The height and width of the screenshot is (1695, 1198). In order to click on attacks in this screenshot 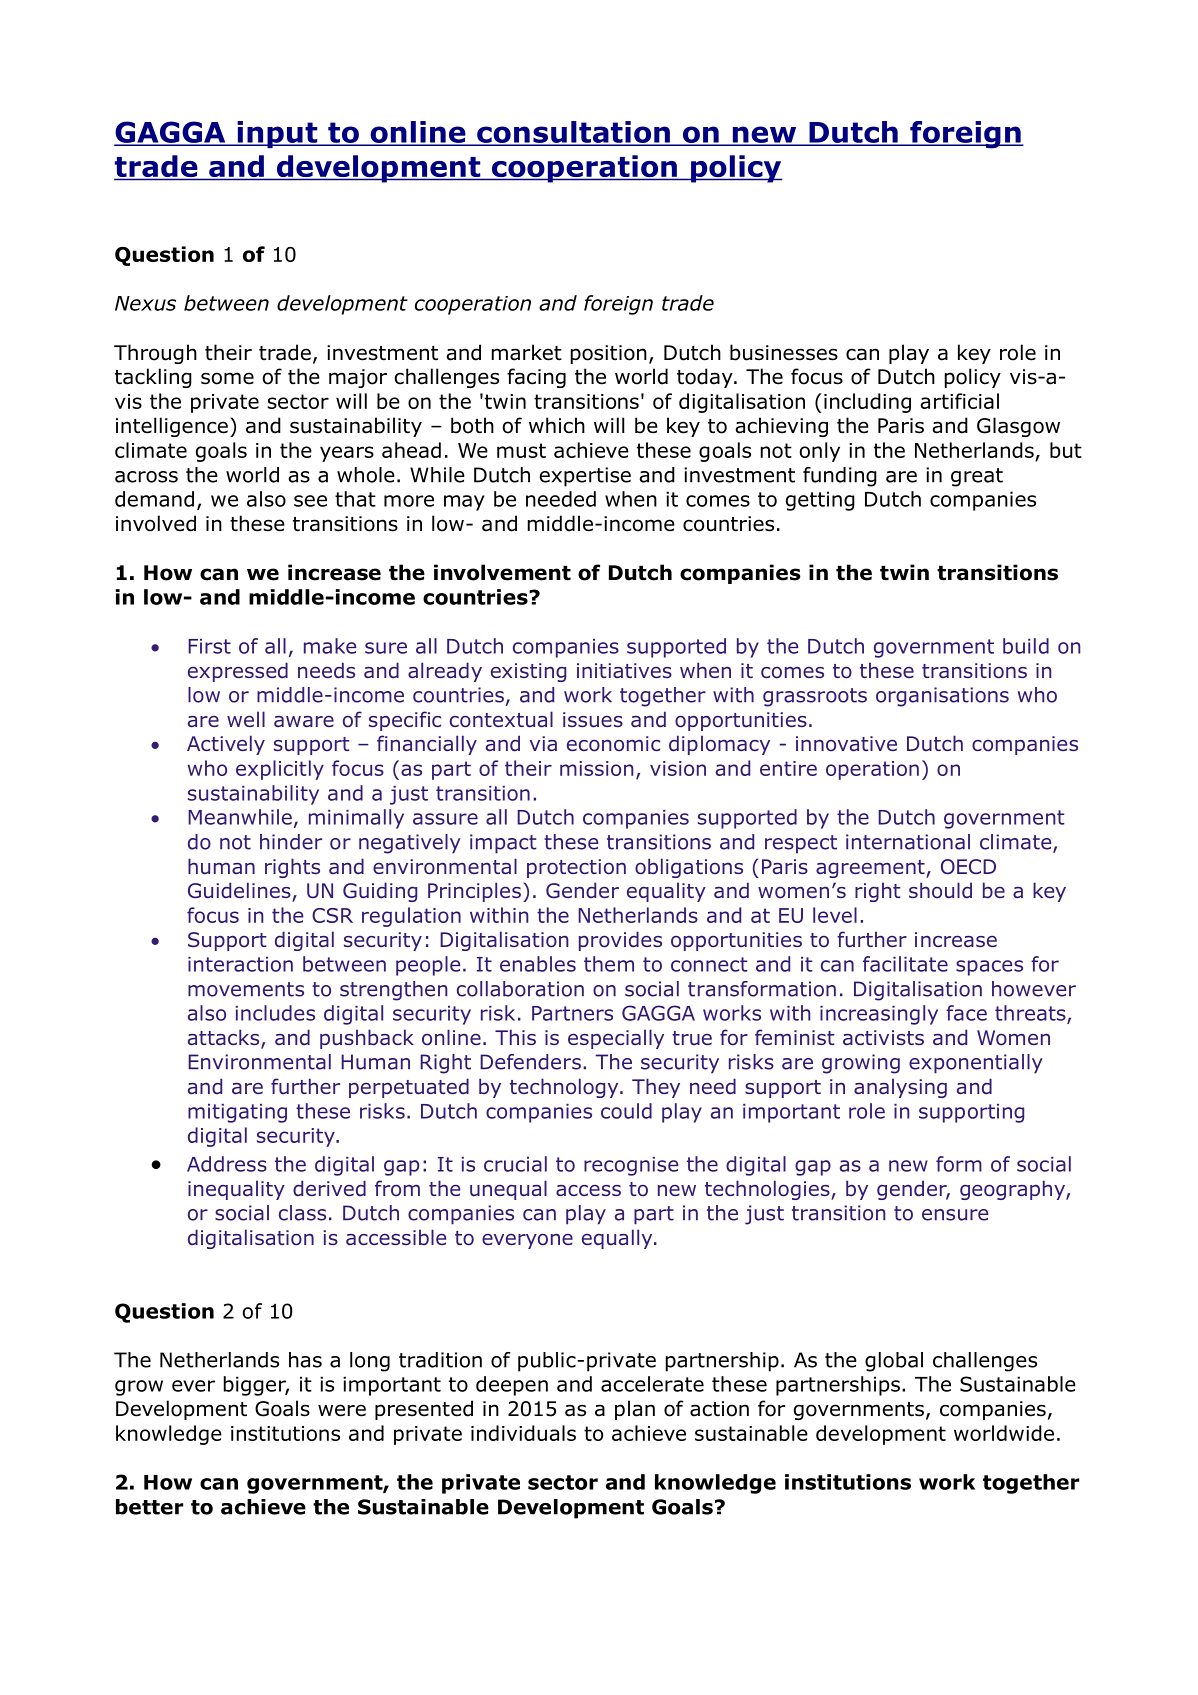, I will do `click(225, 1038)`.
